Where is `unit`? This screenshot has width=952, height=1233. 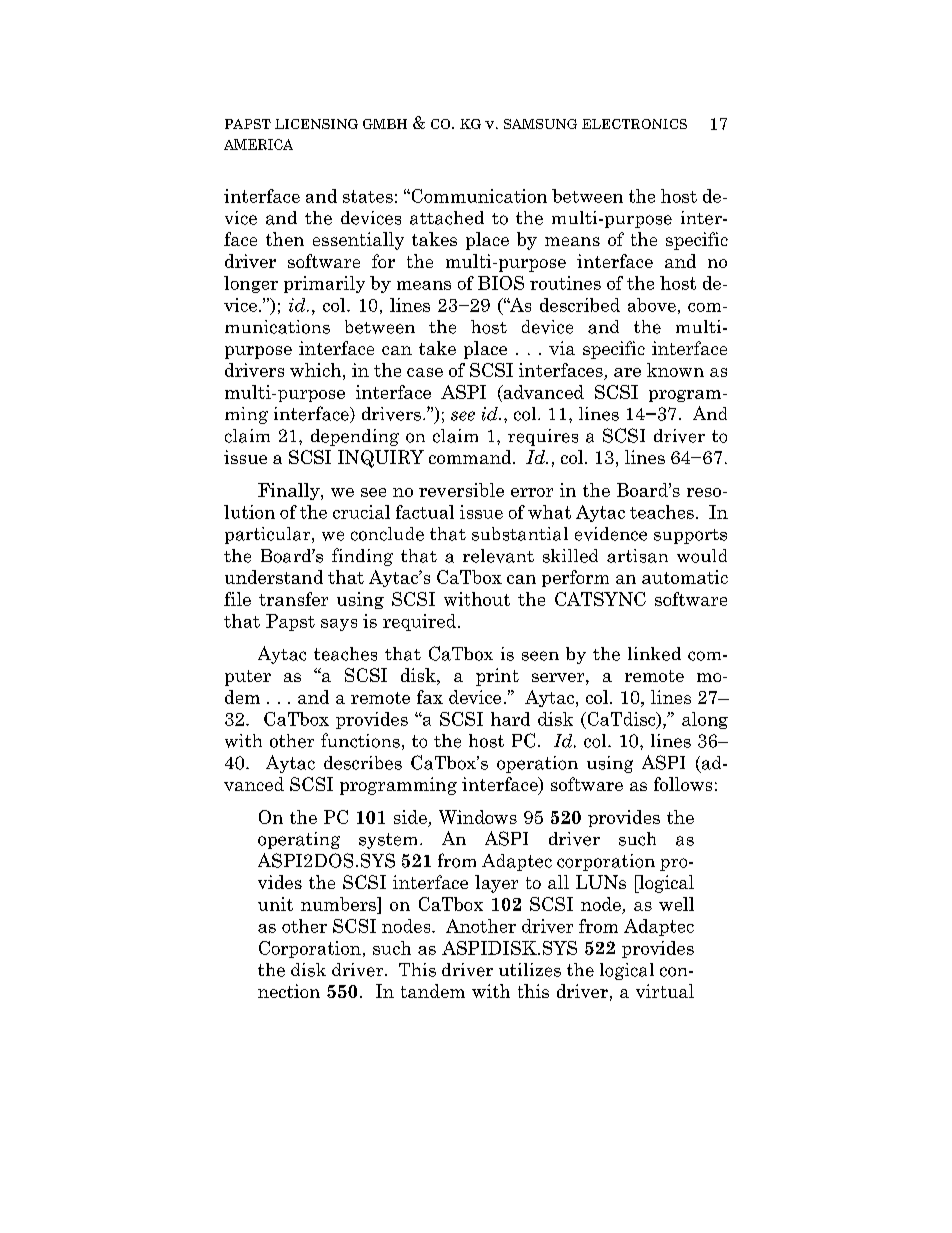
unit is located at coordinates (275, 904).
